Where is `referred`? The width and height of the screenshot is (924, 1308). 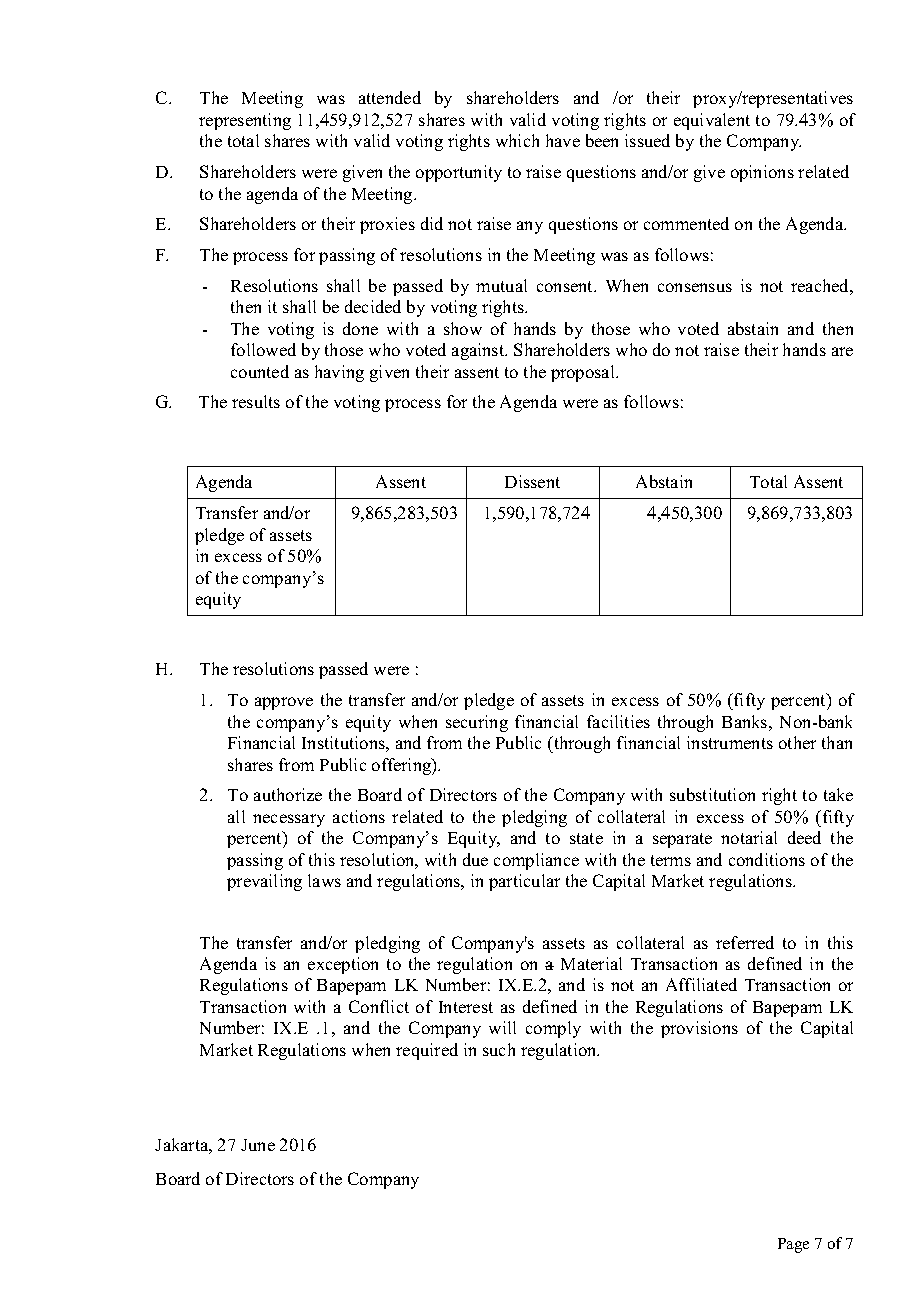
referred is located at coordinates (745, 942).
